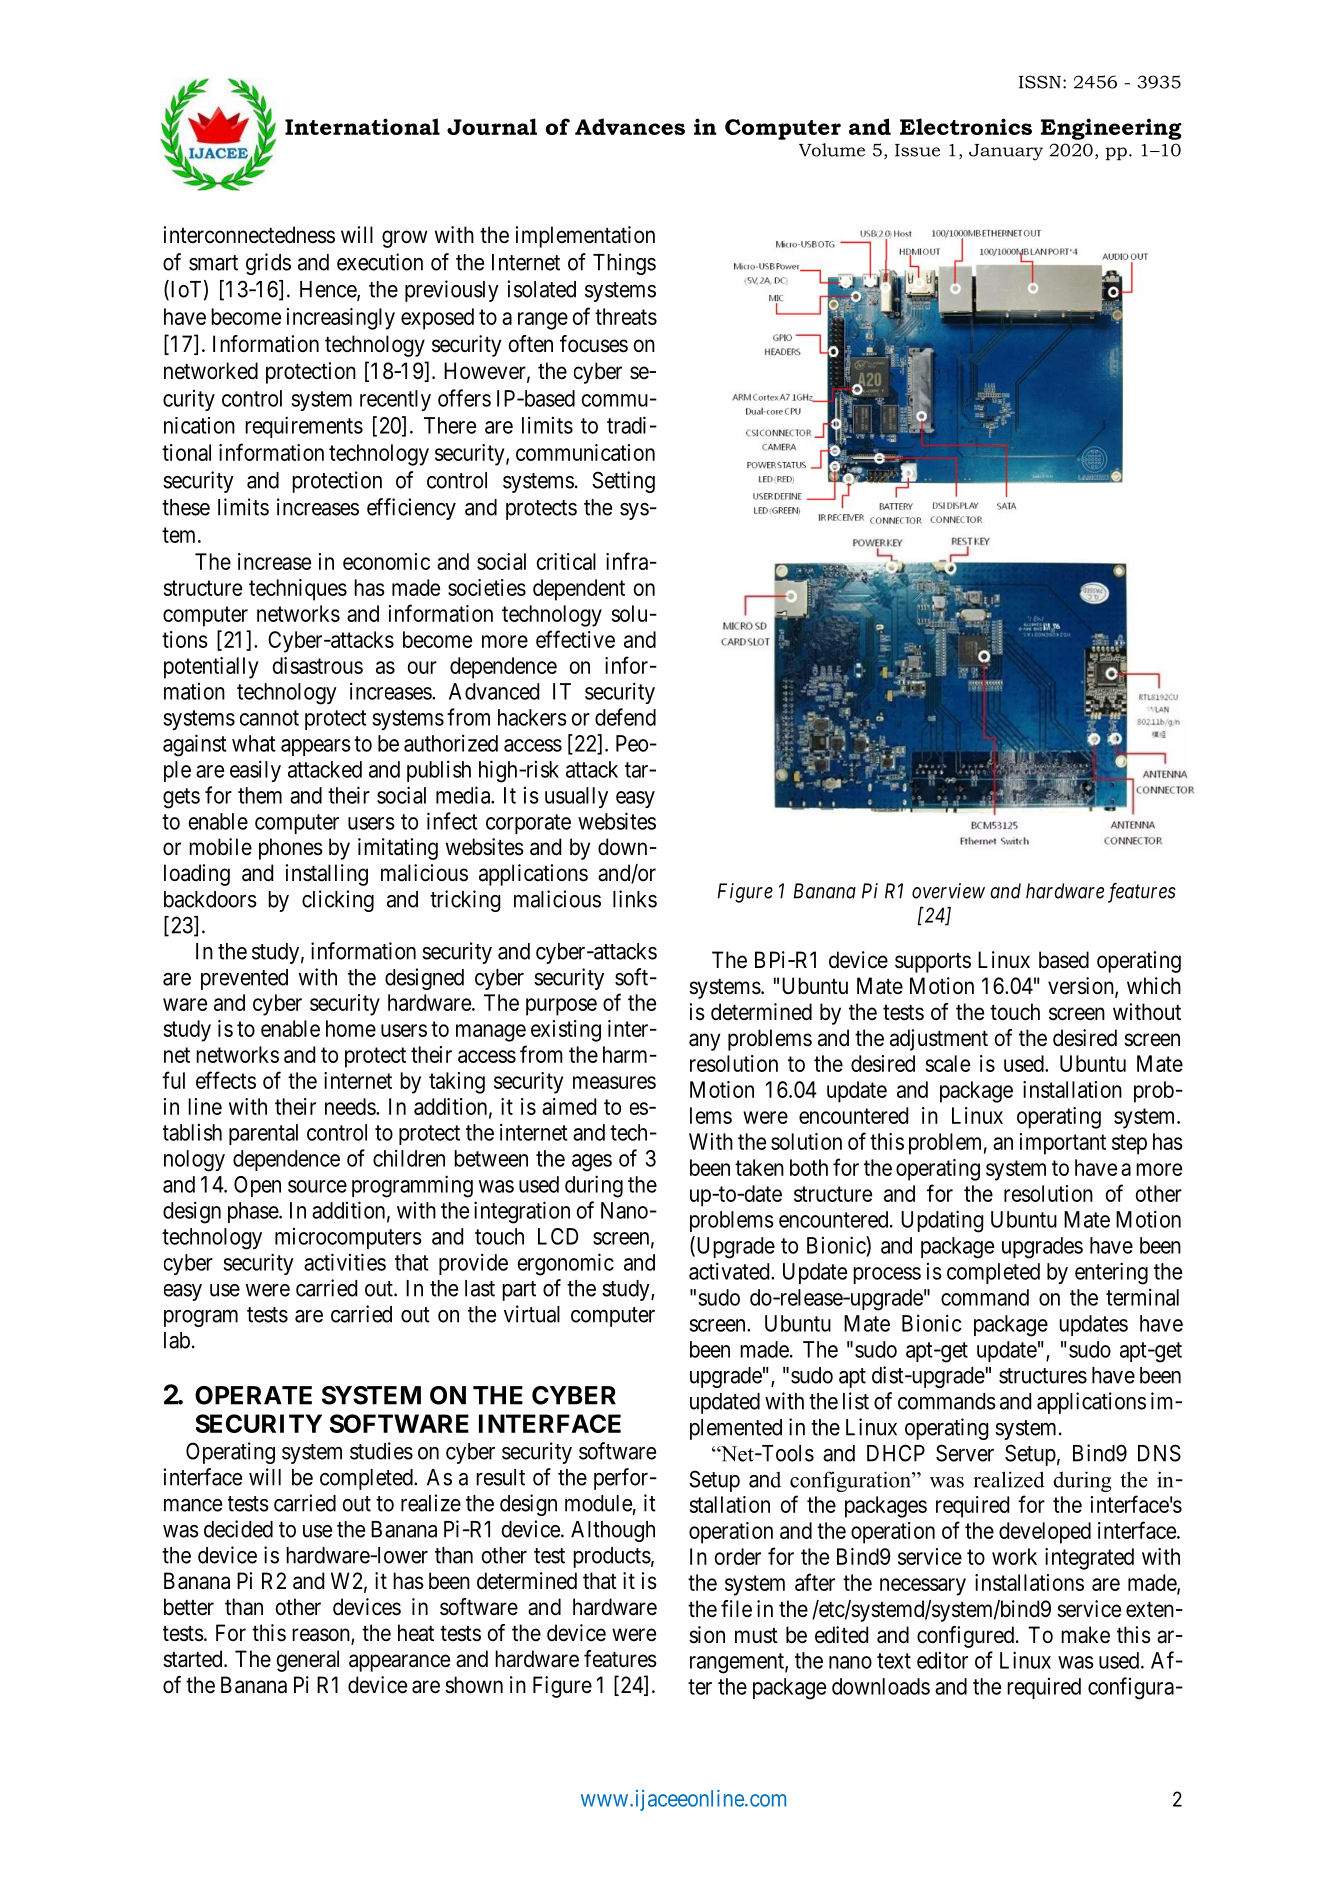 Image resolution: width=1344 pixels, height=1899 pixels. What do you see at coordinates (1006, 152) in the image?
I see `January` at bounding box center [1006, 152].
